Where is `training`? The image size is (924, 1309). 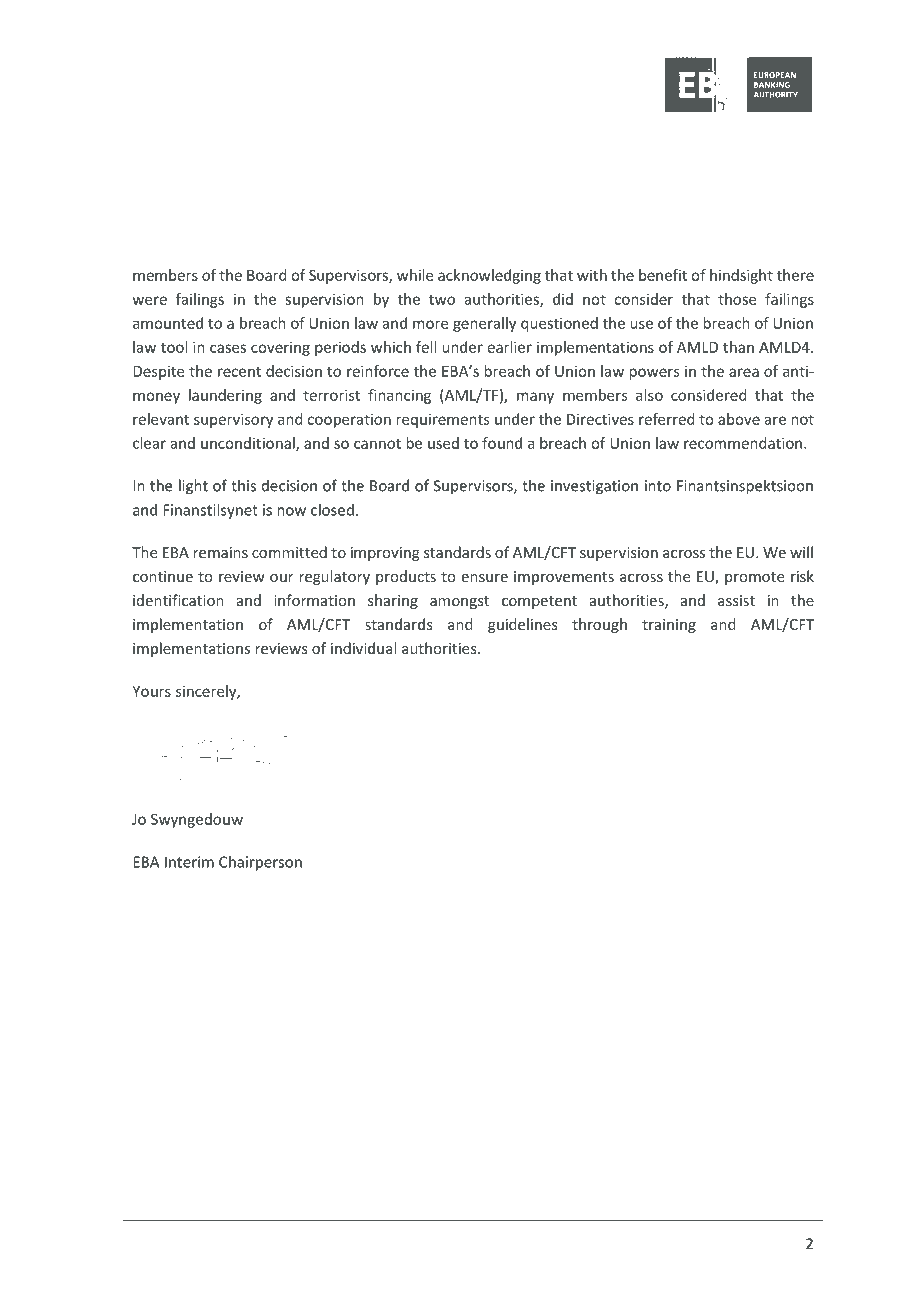
training is located at coordinates (669, 626).
